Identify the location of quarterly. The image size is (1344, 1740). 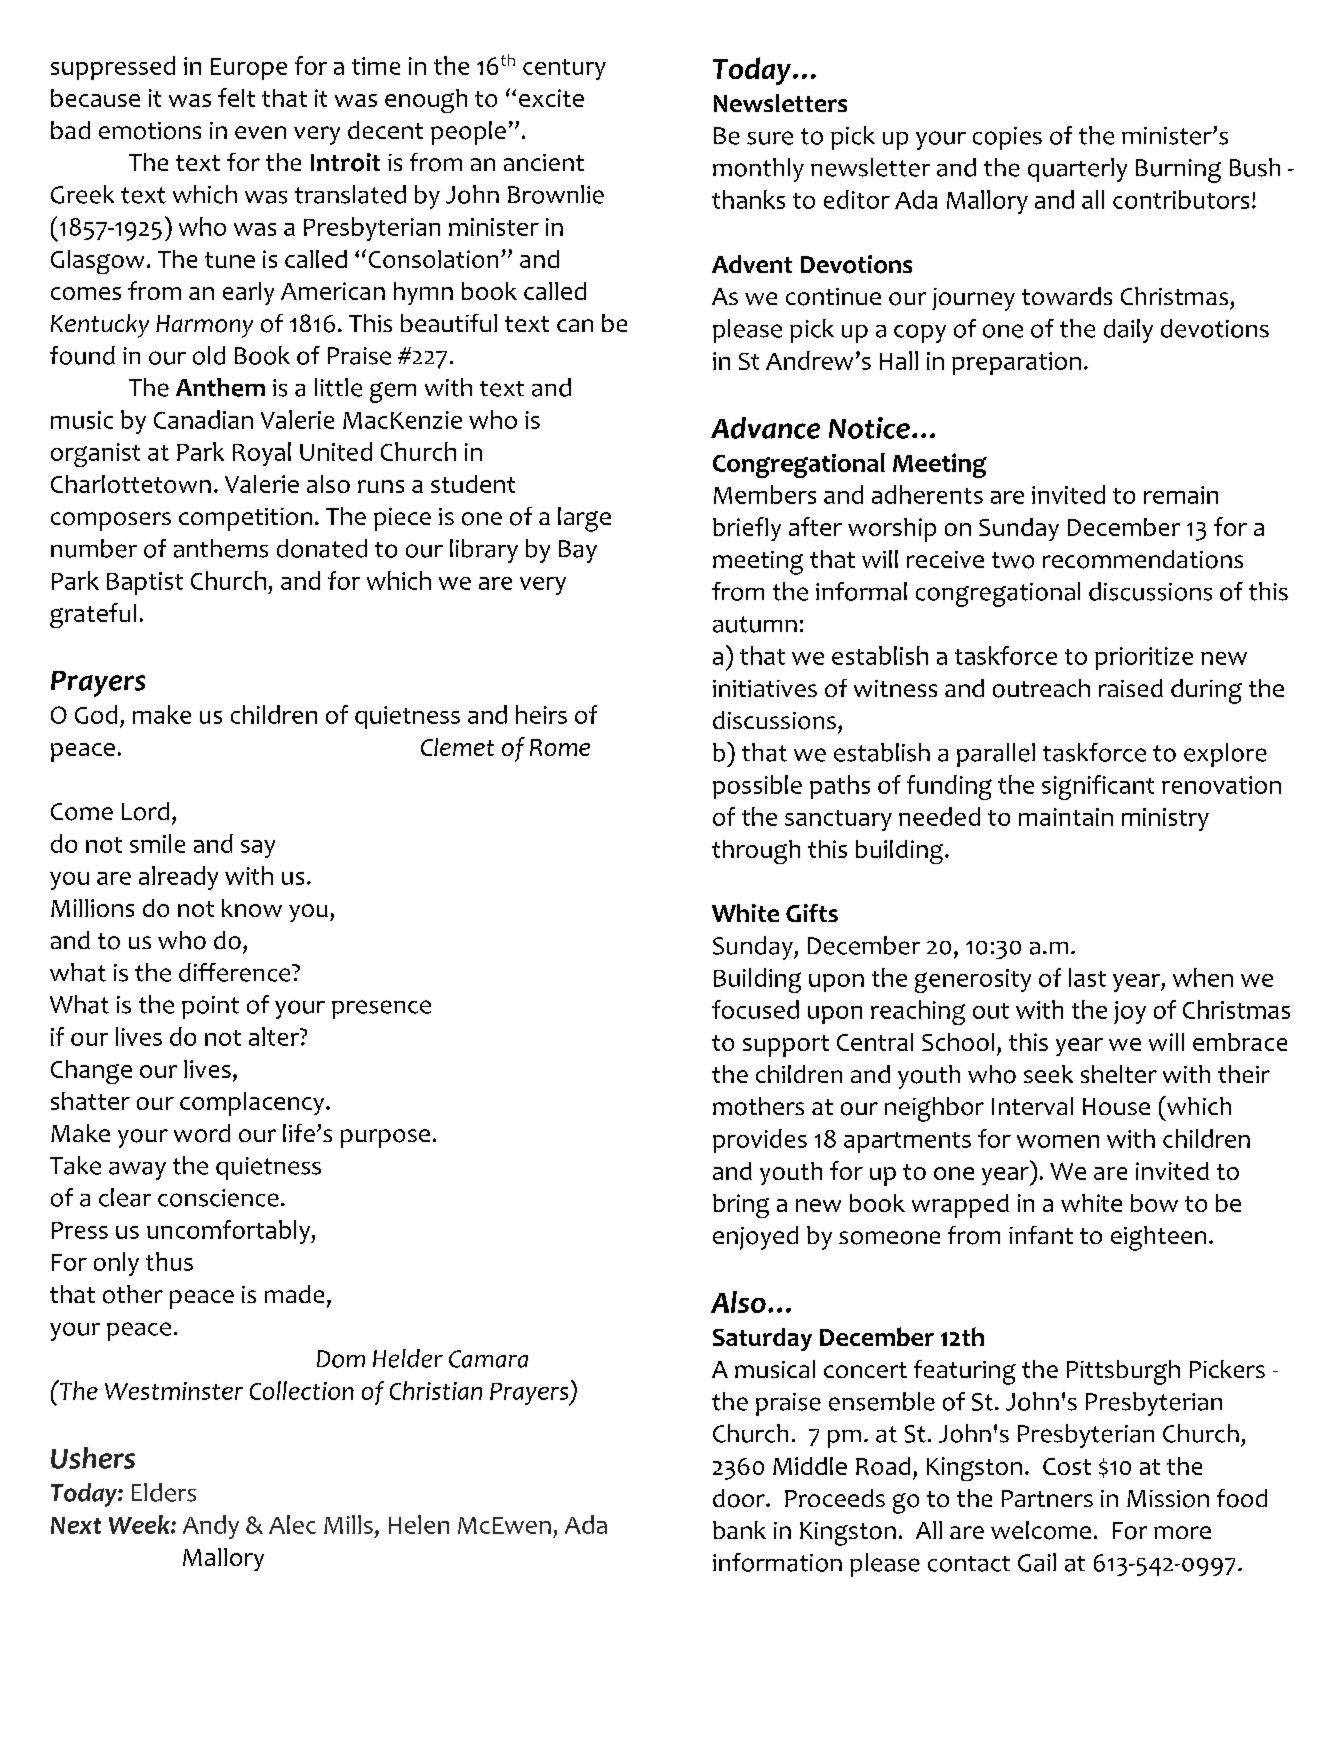
(1077, 170).
